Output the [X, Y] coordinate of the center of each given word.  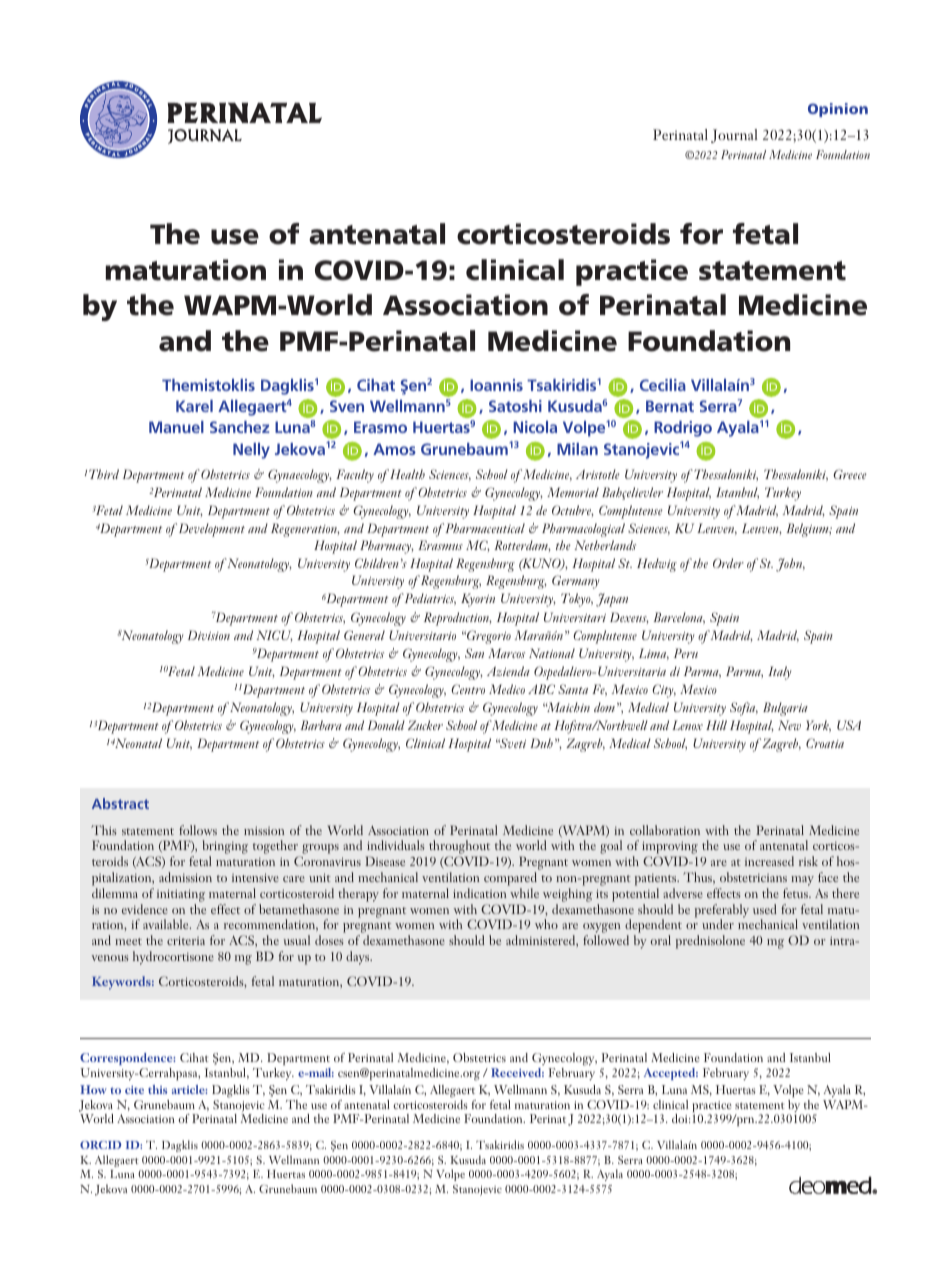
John [790, 565]
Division [209, 635]
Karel [194, 406]
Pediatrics [430, 599]
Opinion [838, 110]
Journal [734, 136]
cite [134, 1090]
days [359, 958]
